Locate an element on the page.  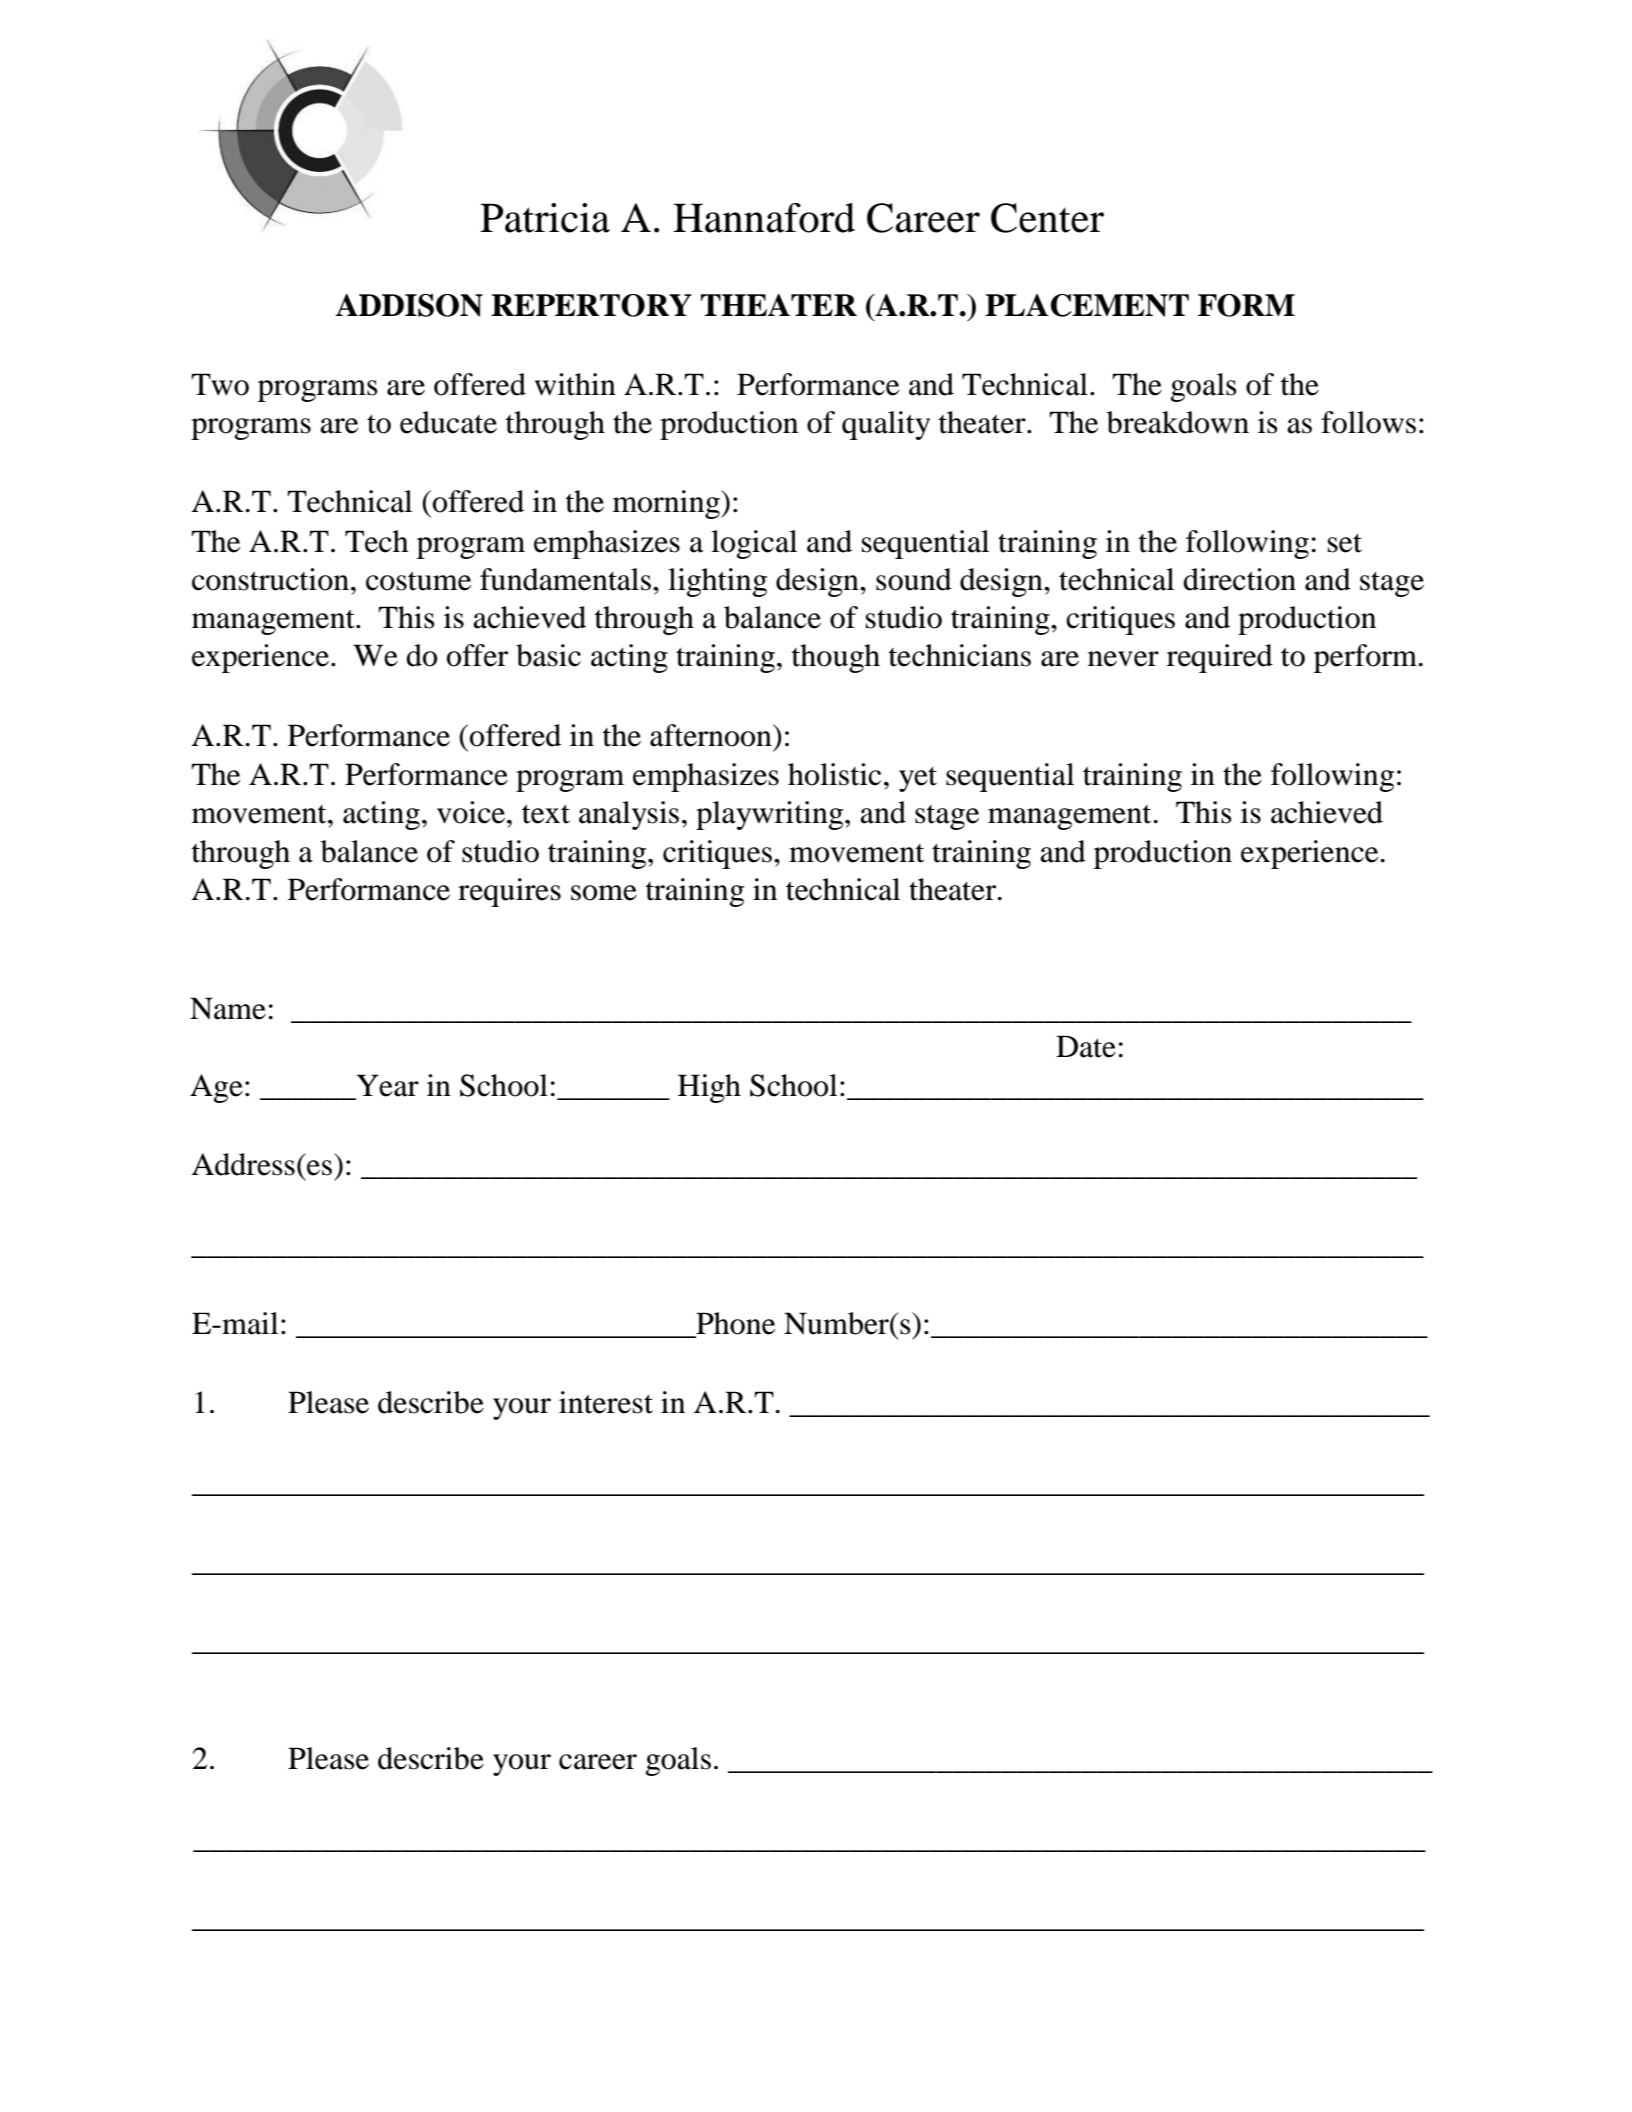
Hannaford is located at coordinates (764, 218).
